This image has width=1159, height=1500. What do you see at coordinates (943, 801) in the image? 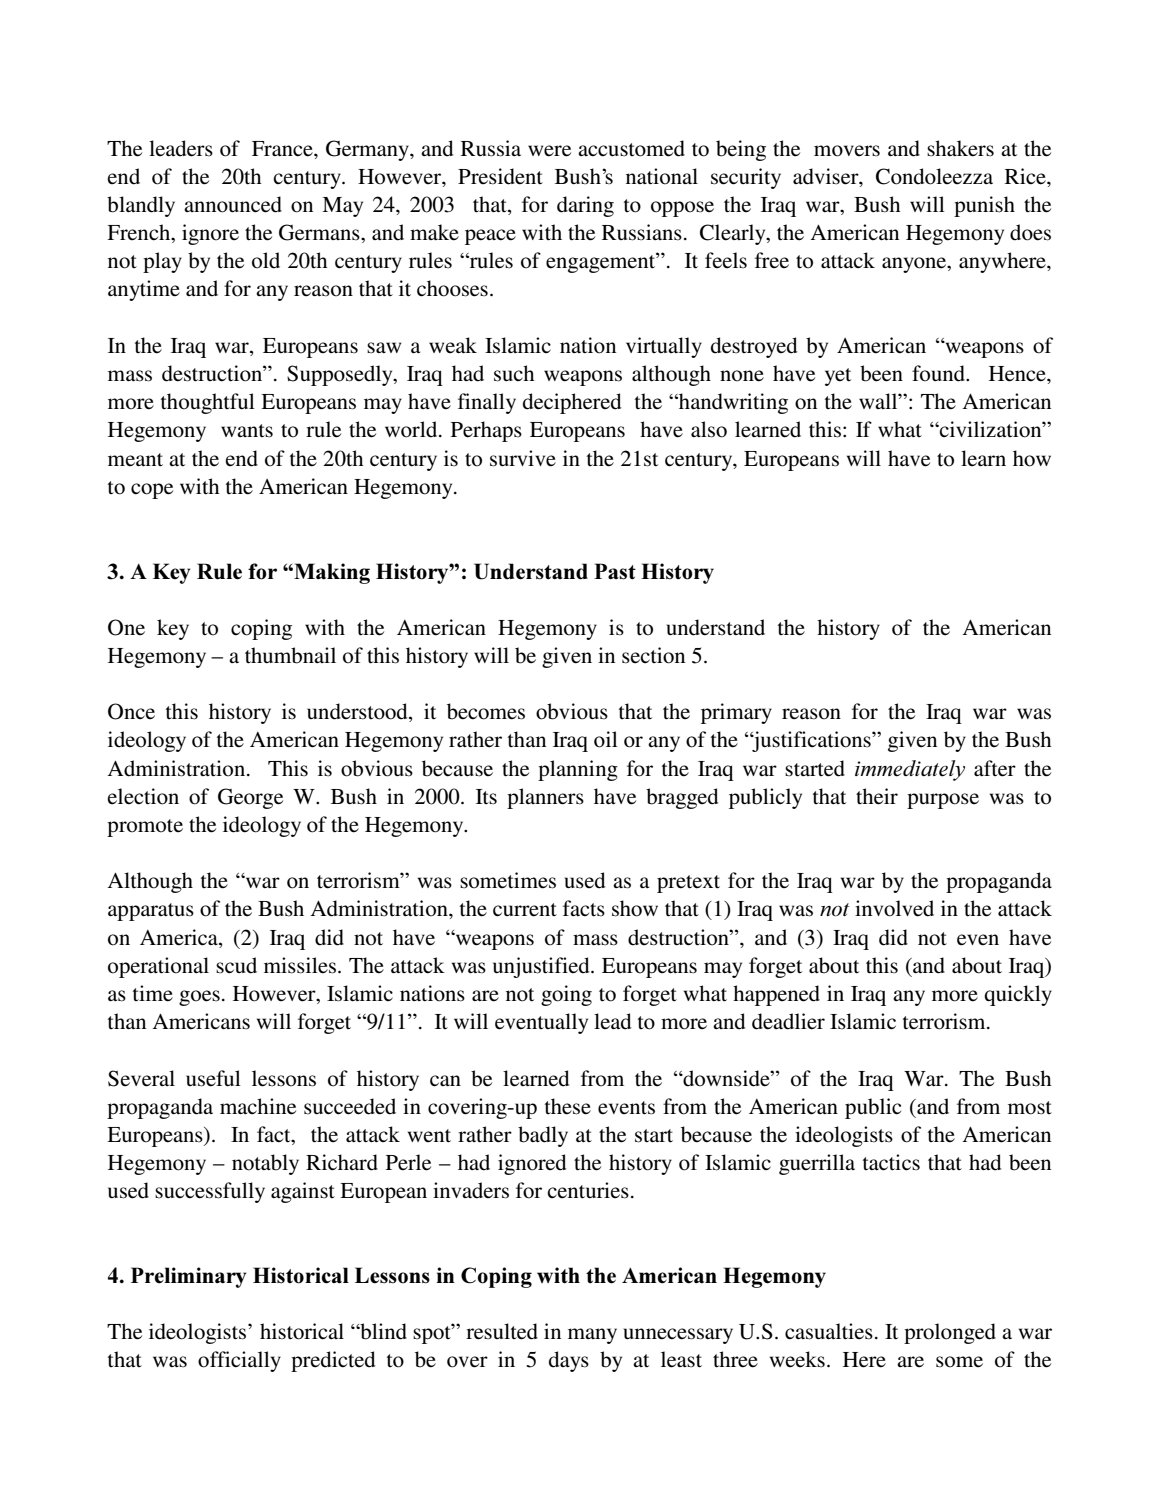
I see `purpose` at bounding box center [943, 801].
